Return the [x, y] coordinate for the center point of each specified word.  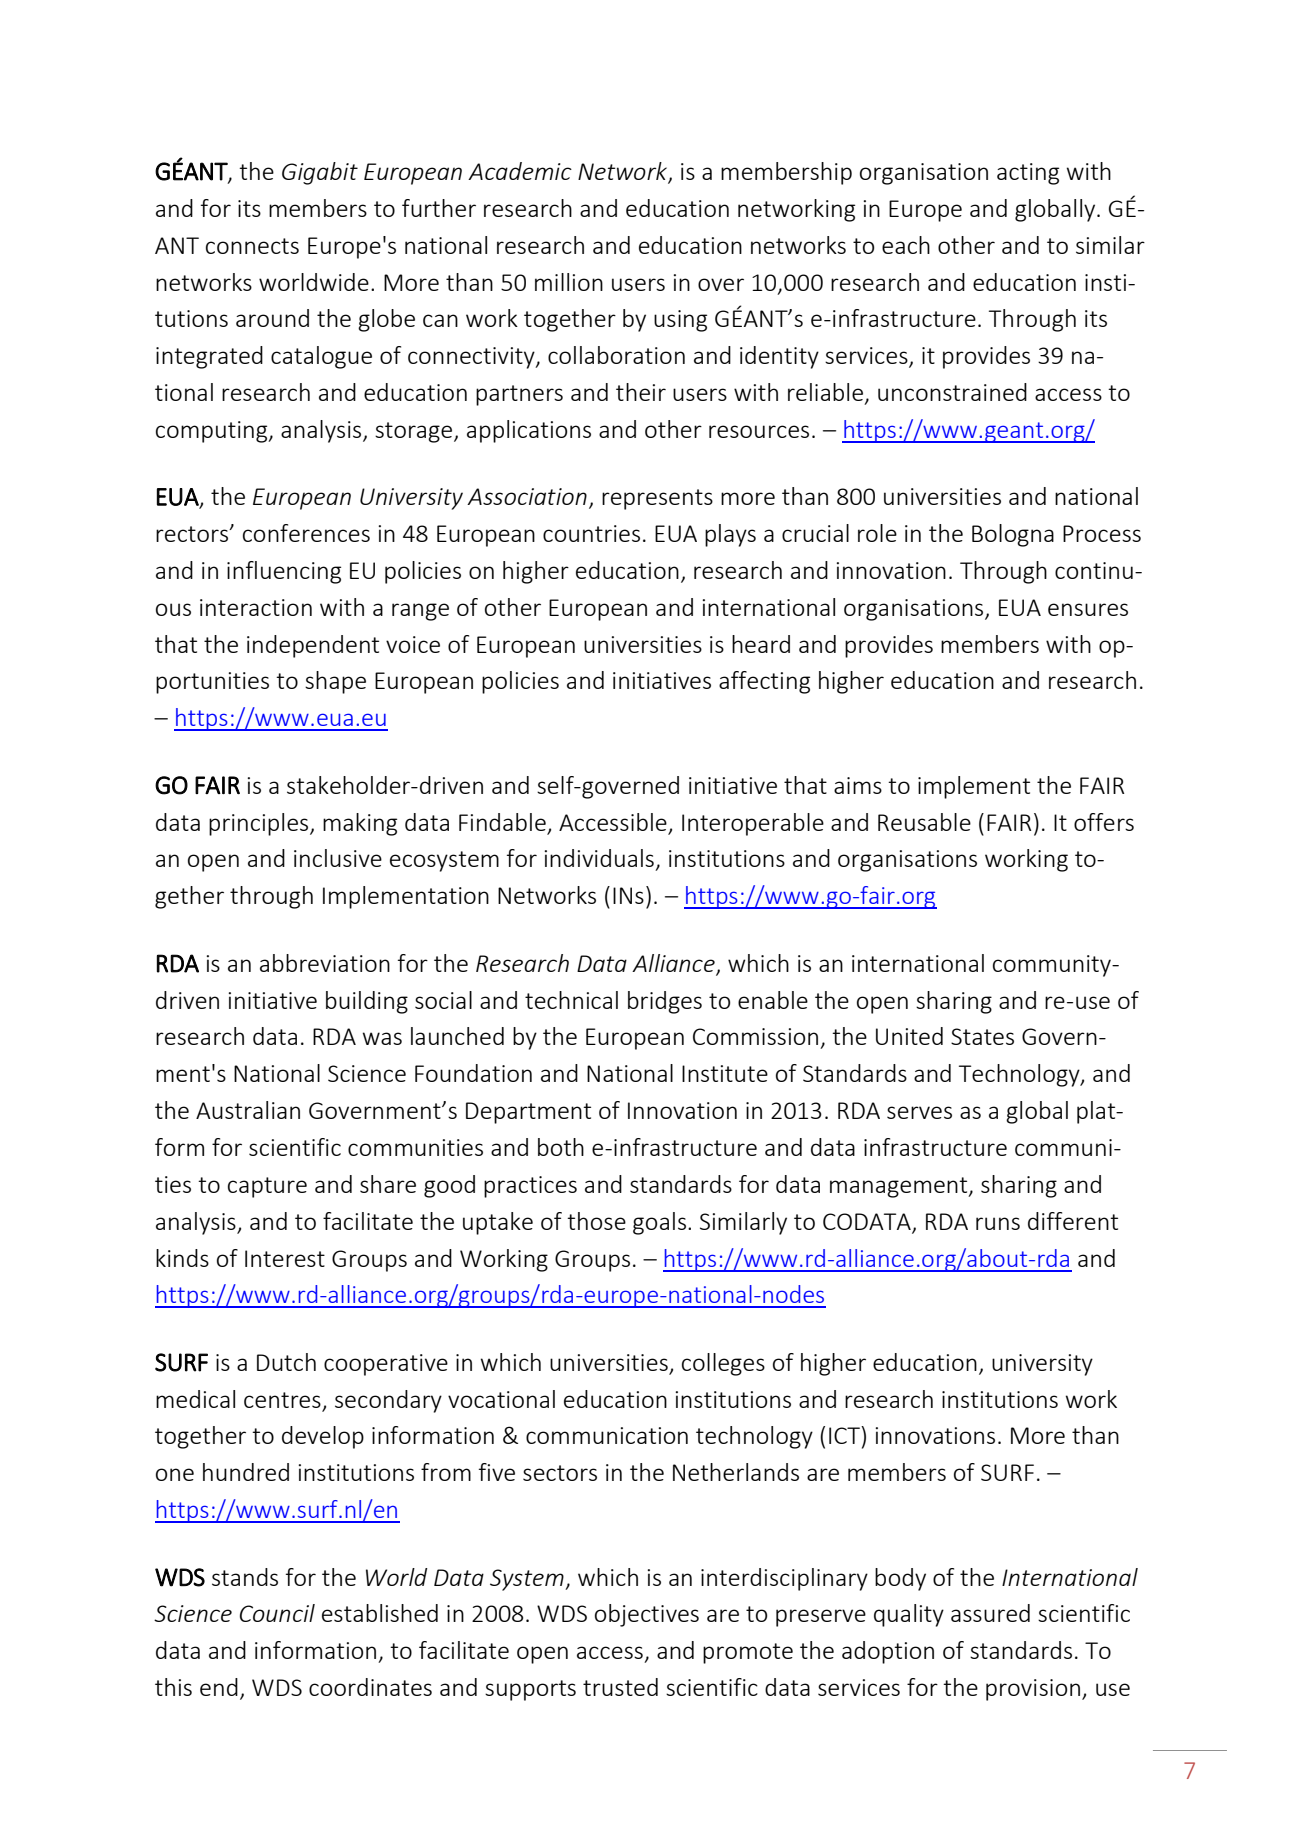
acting [1028, 174]
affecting [764, 682]
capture [267, 1187]
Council [277, 1613]
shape [335, 682]
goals [659, 1223]
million [569, 282]
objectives [647, 1615]
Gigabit [320, 173]
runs [998, 1223]
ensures [1088, 609]
